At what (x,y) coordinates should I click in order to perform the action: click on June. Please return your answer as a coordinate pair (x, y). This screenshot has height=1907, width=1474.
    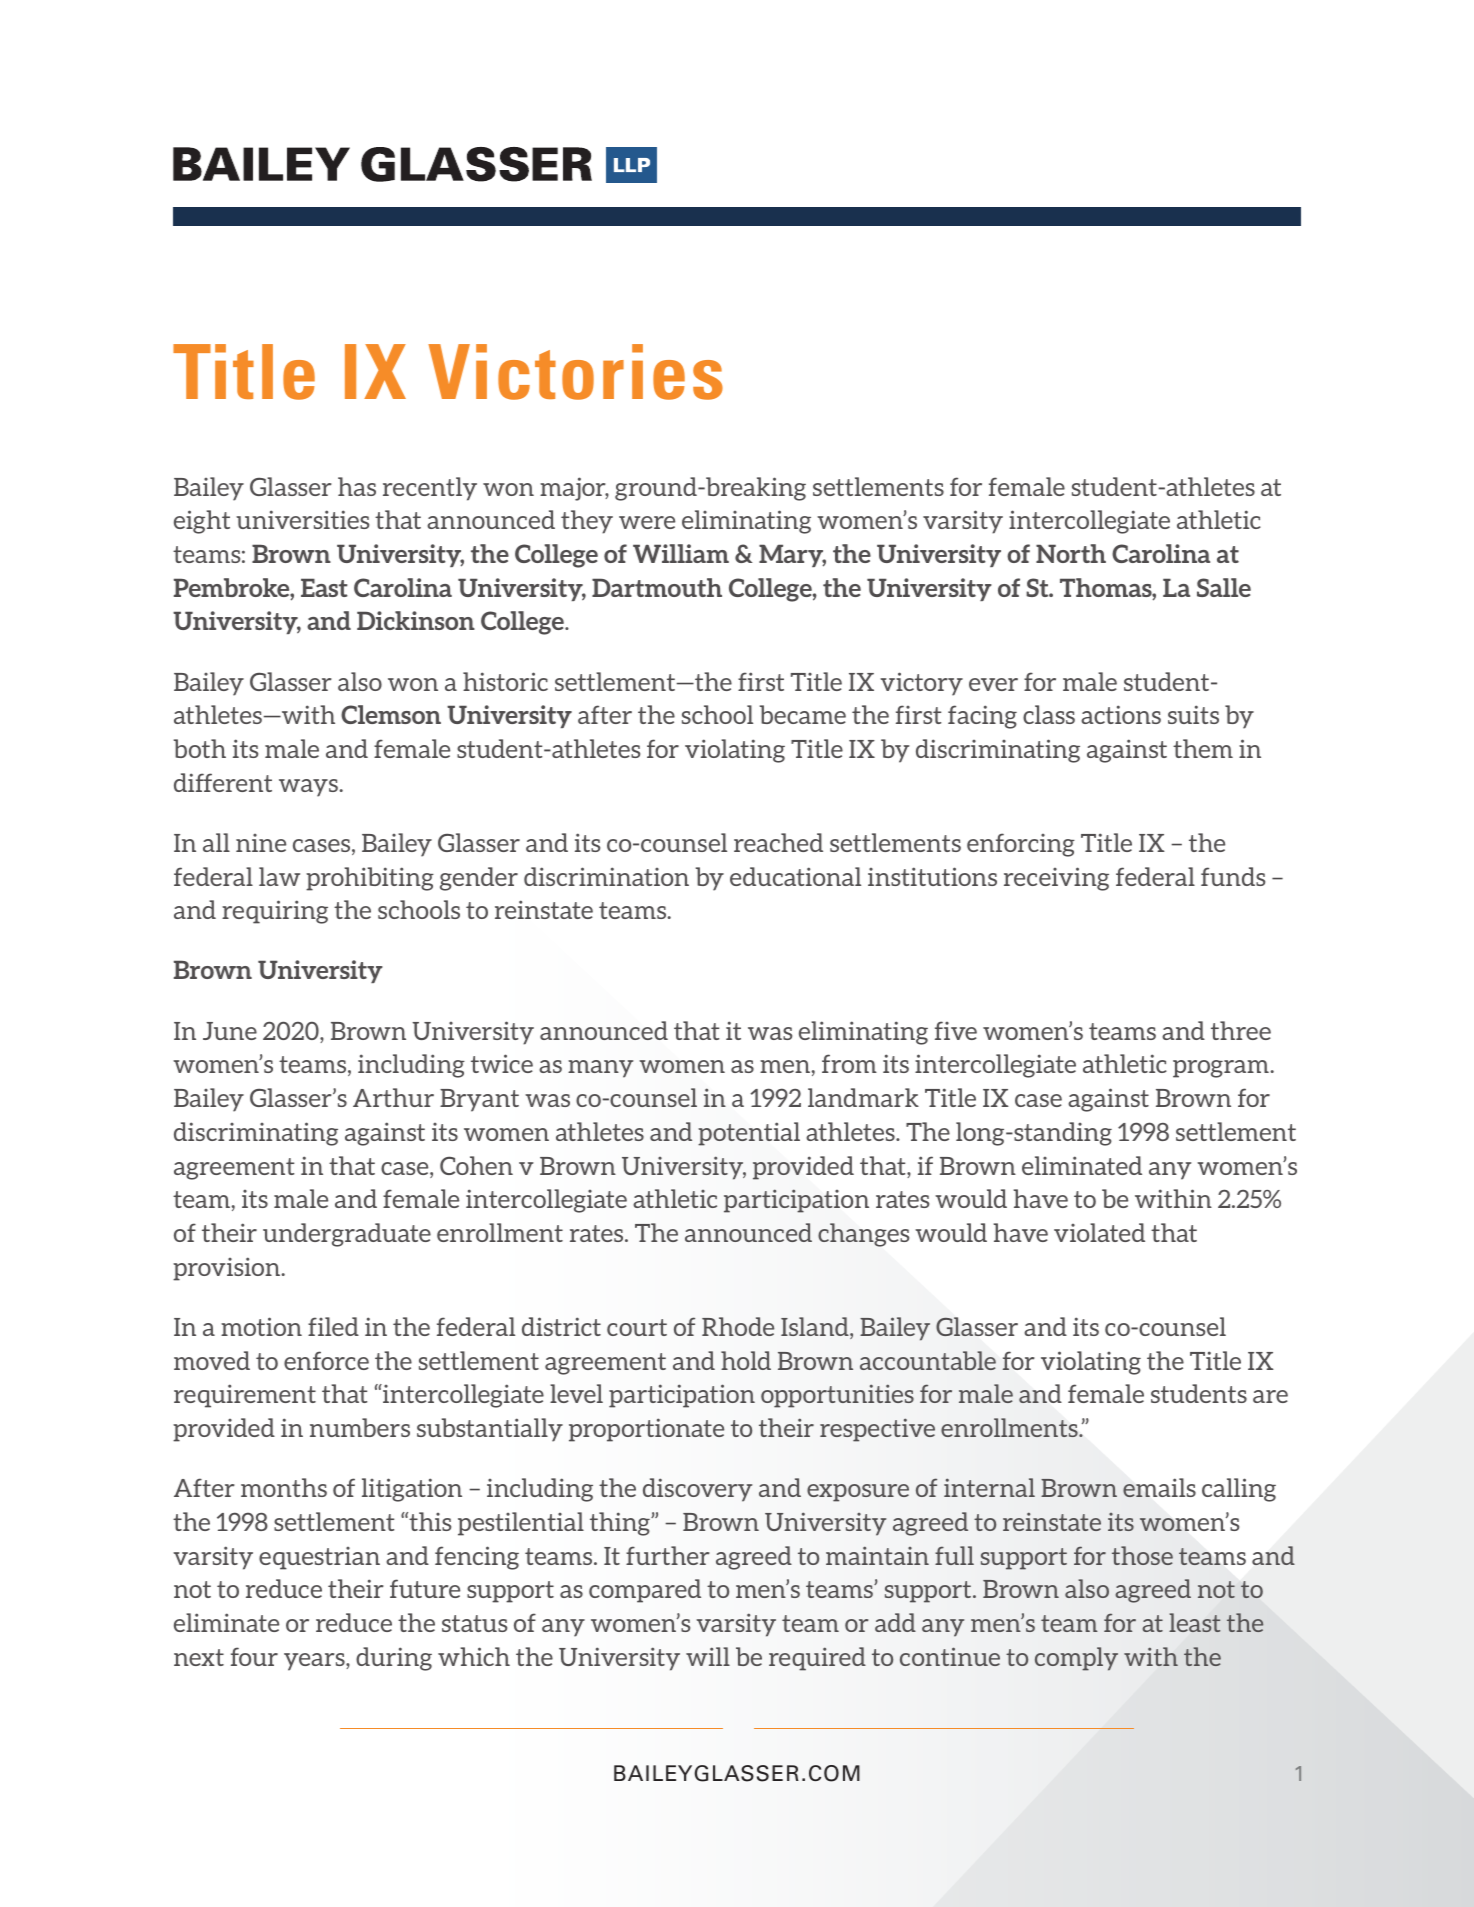
    Looking at the image, I should click on (230, 1031).
